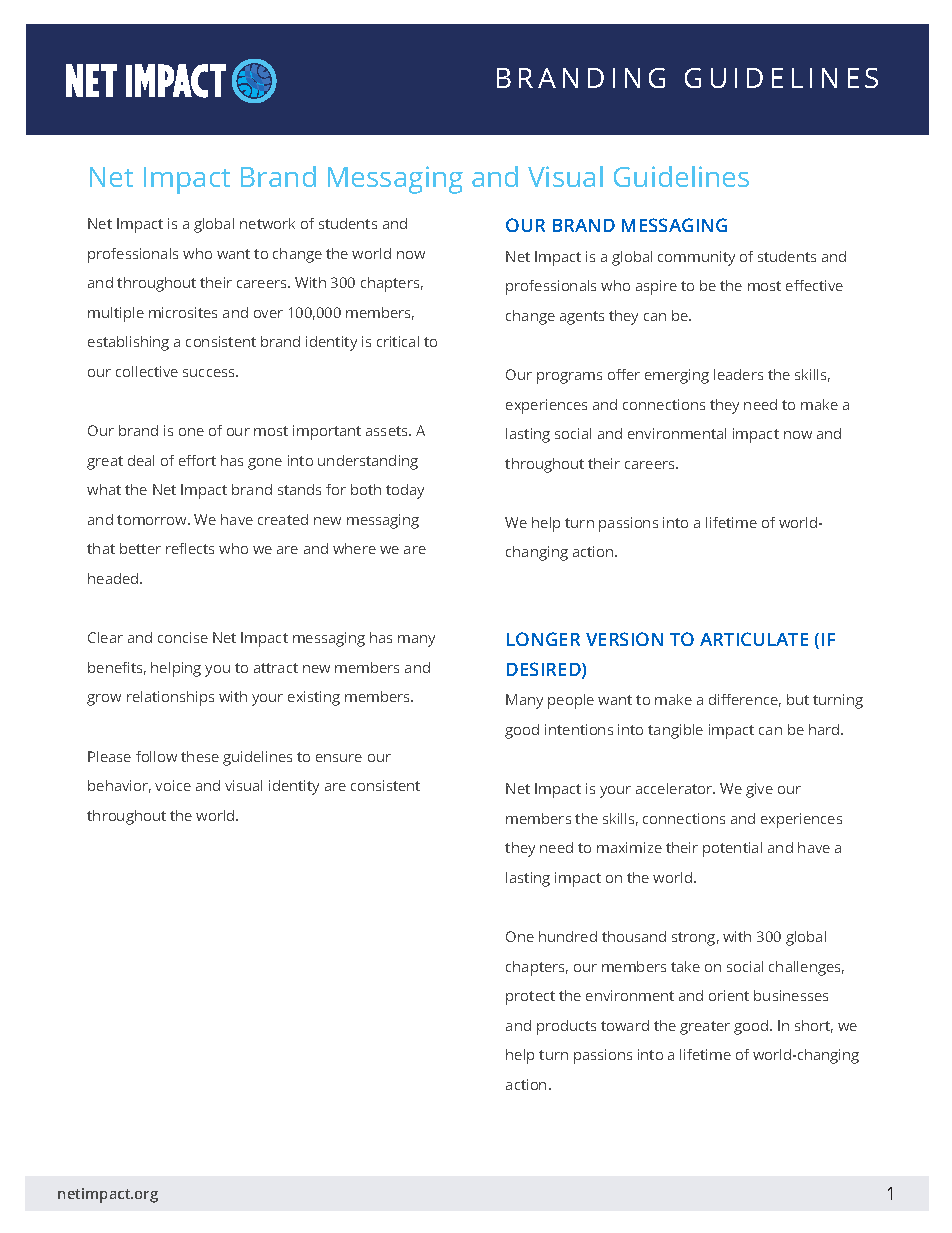 The image size is (952, 1233). I want to click on ARTICULATE, so click(754, 639).
